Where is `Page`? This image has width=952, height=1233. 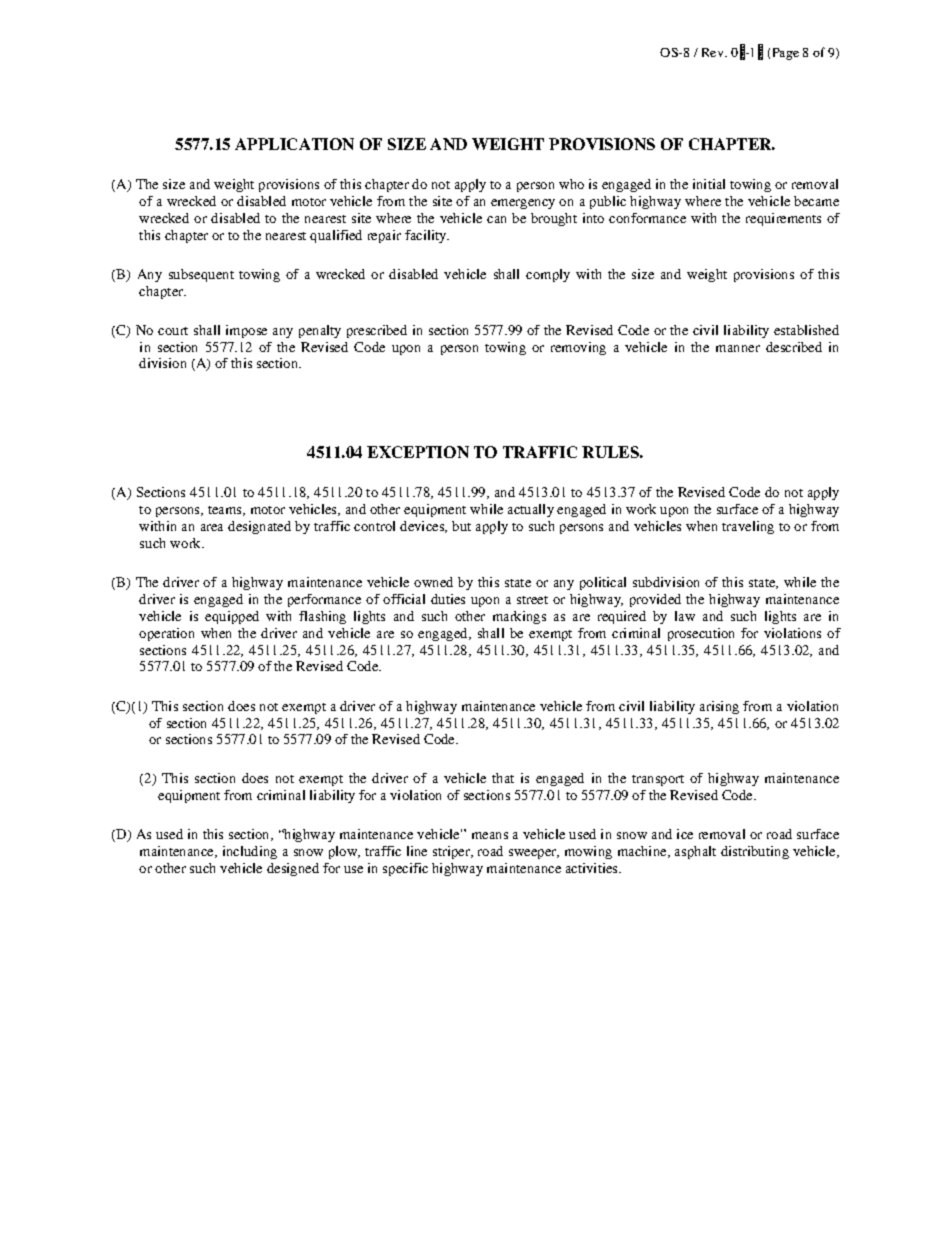 Page is located at coordinates (786, 54).
